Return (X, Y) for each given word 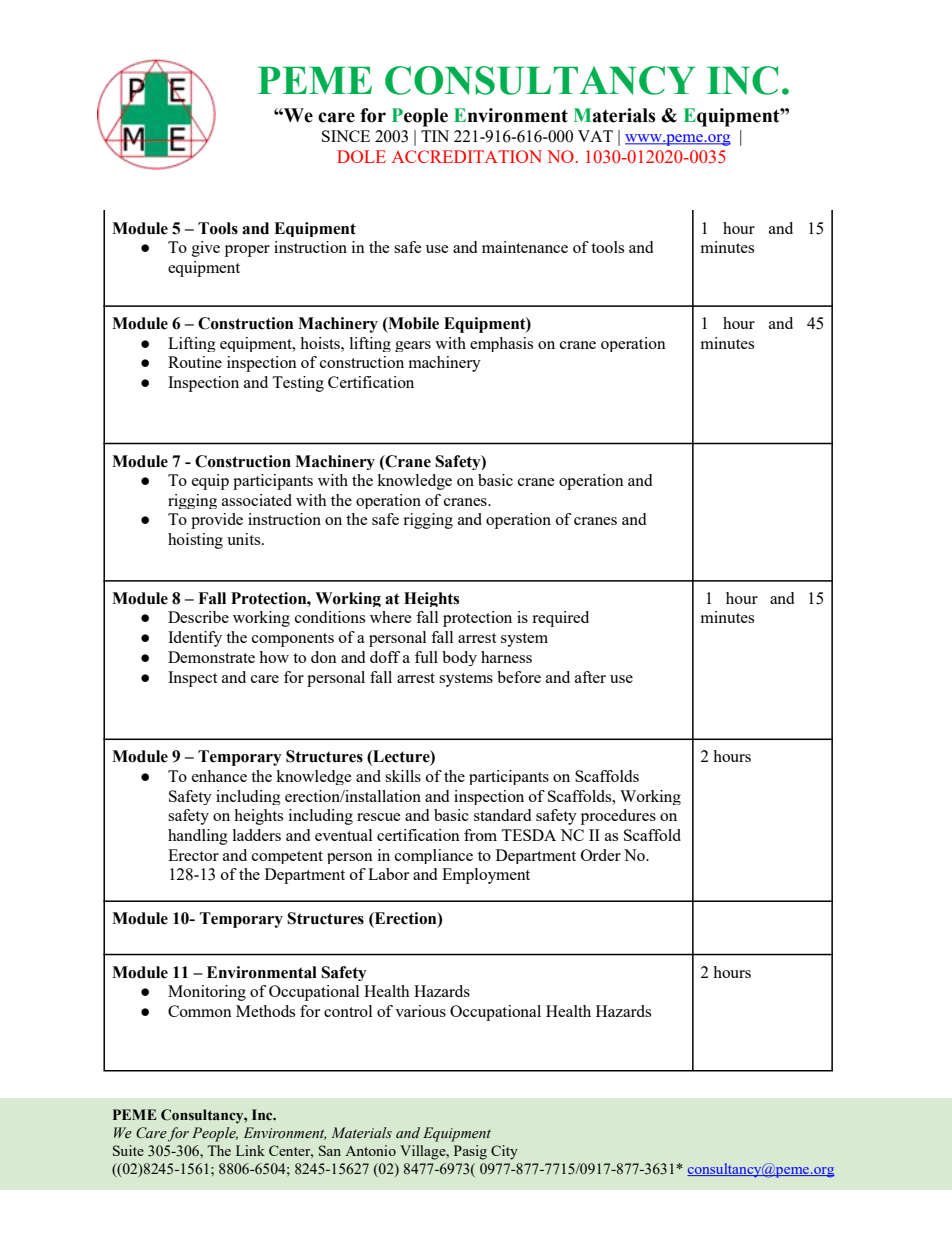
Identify (195, 639)
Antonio (370, 1150)
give (206, 249)
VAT (595, 136)
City (504, 1152)
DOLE (361, 156)
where (391, 617)
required (560, 619)
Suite (128, 1150)
